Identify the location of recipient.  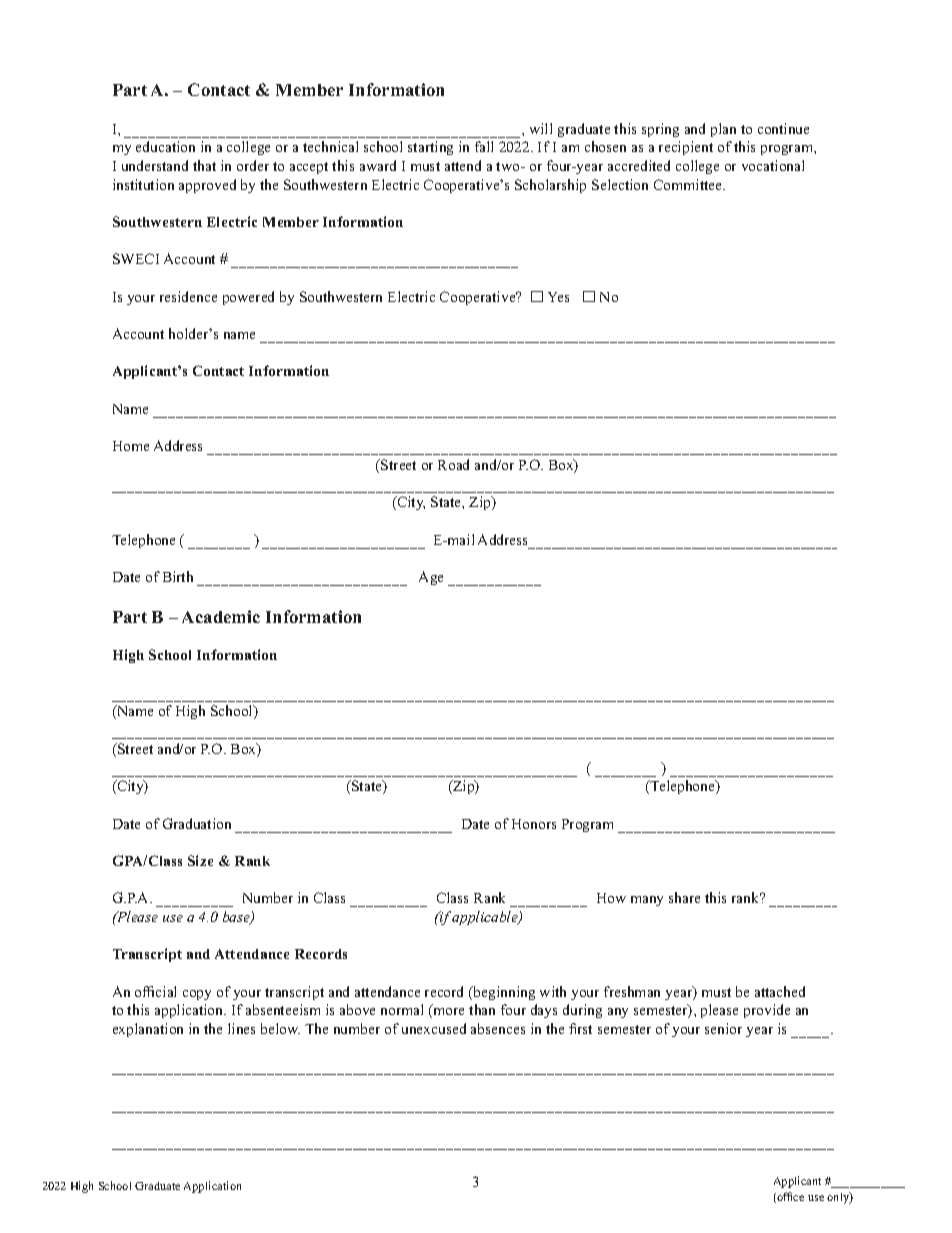
(686, 148).
